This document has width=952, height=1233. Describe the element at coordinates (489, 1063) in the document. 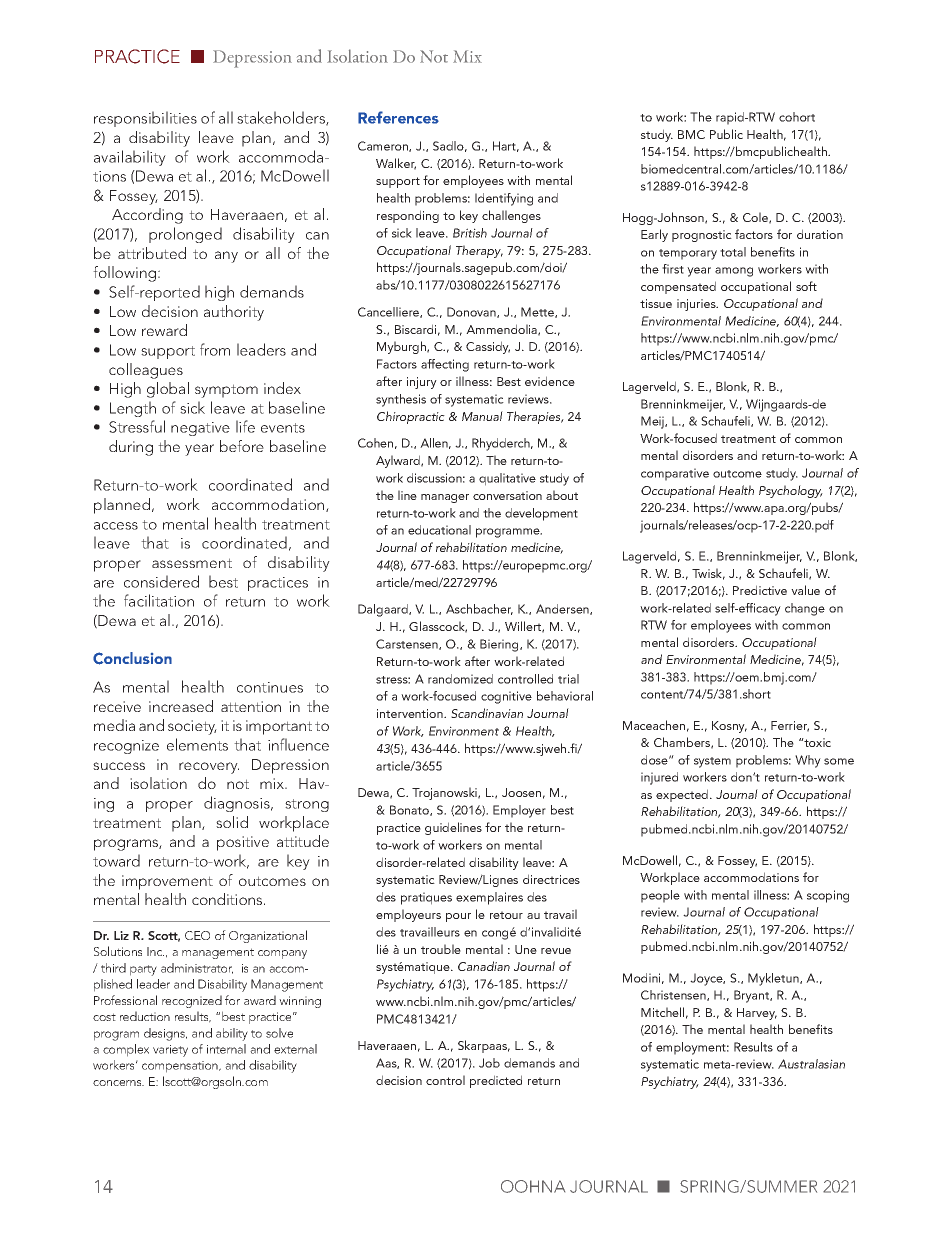

I see `Job` at that location.
